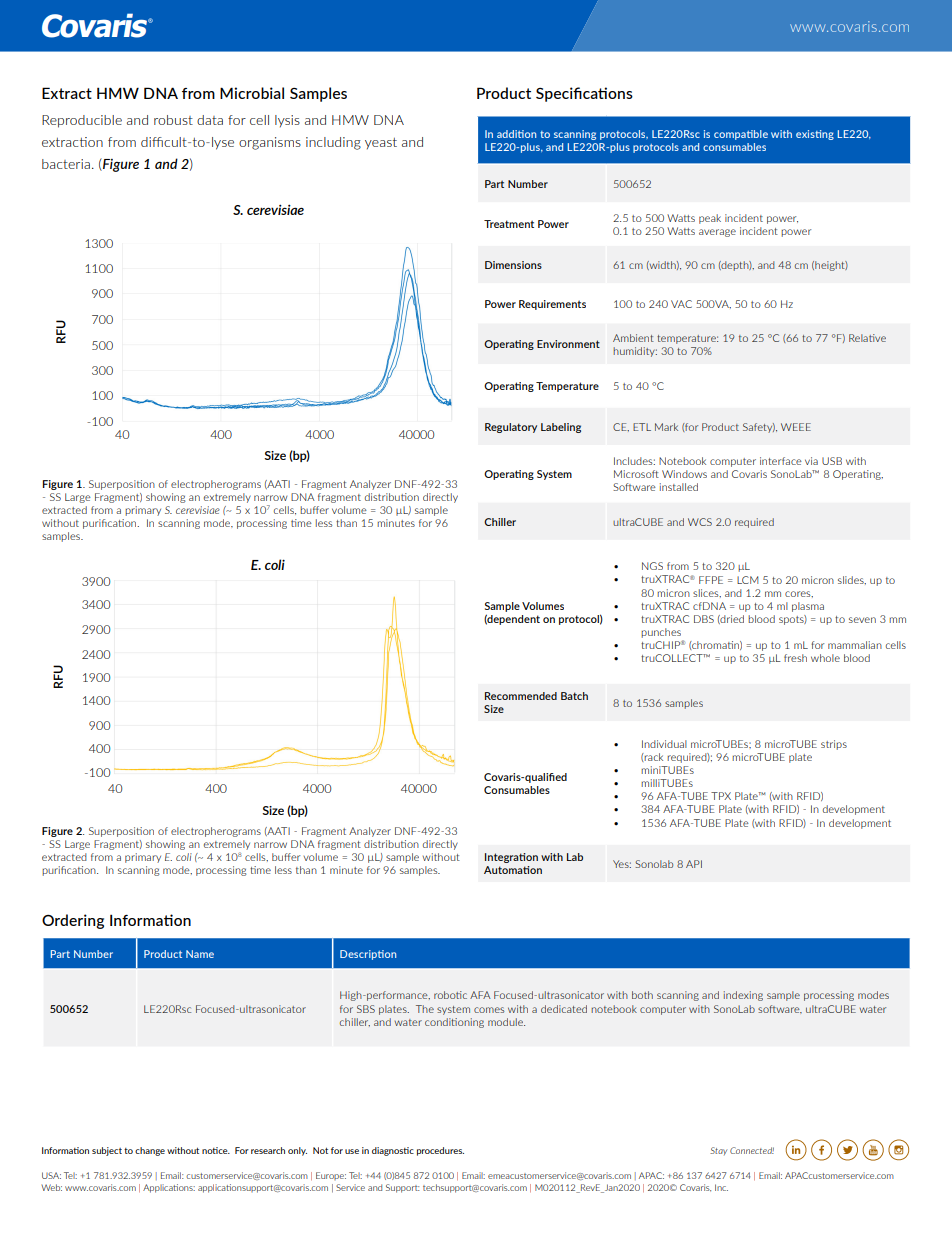 The image size is (952, 1233). I want to click on Recommended, so click(521, 696).
